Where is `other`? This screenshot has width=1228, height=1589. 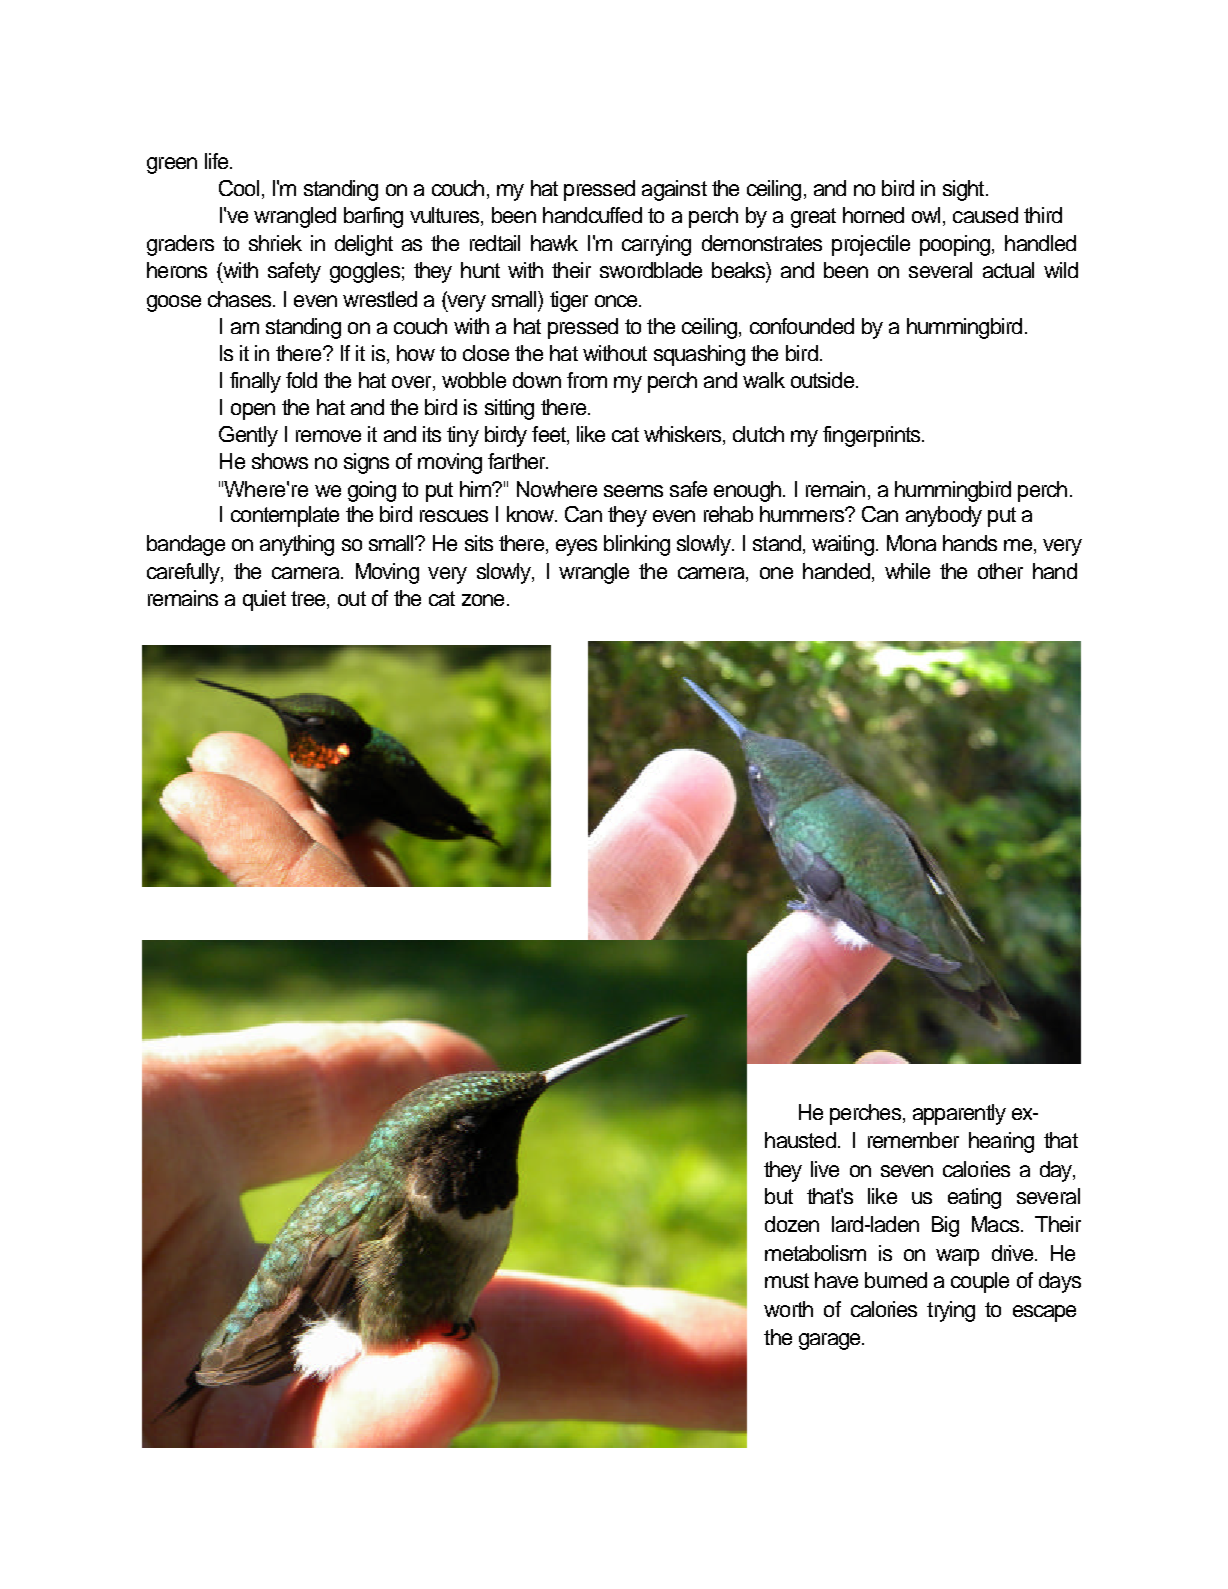 other is located at coordinates (1000, 571).
